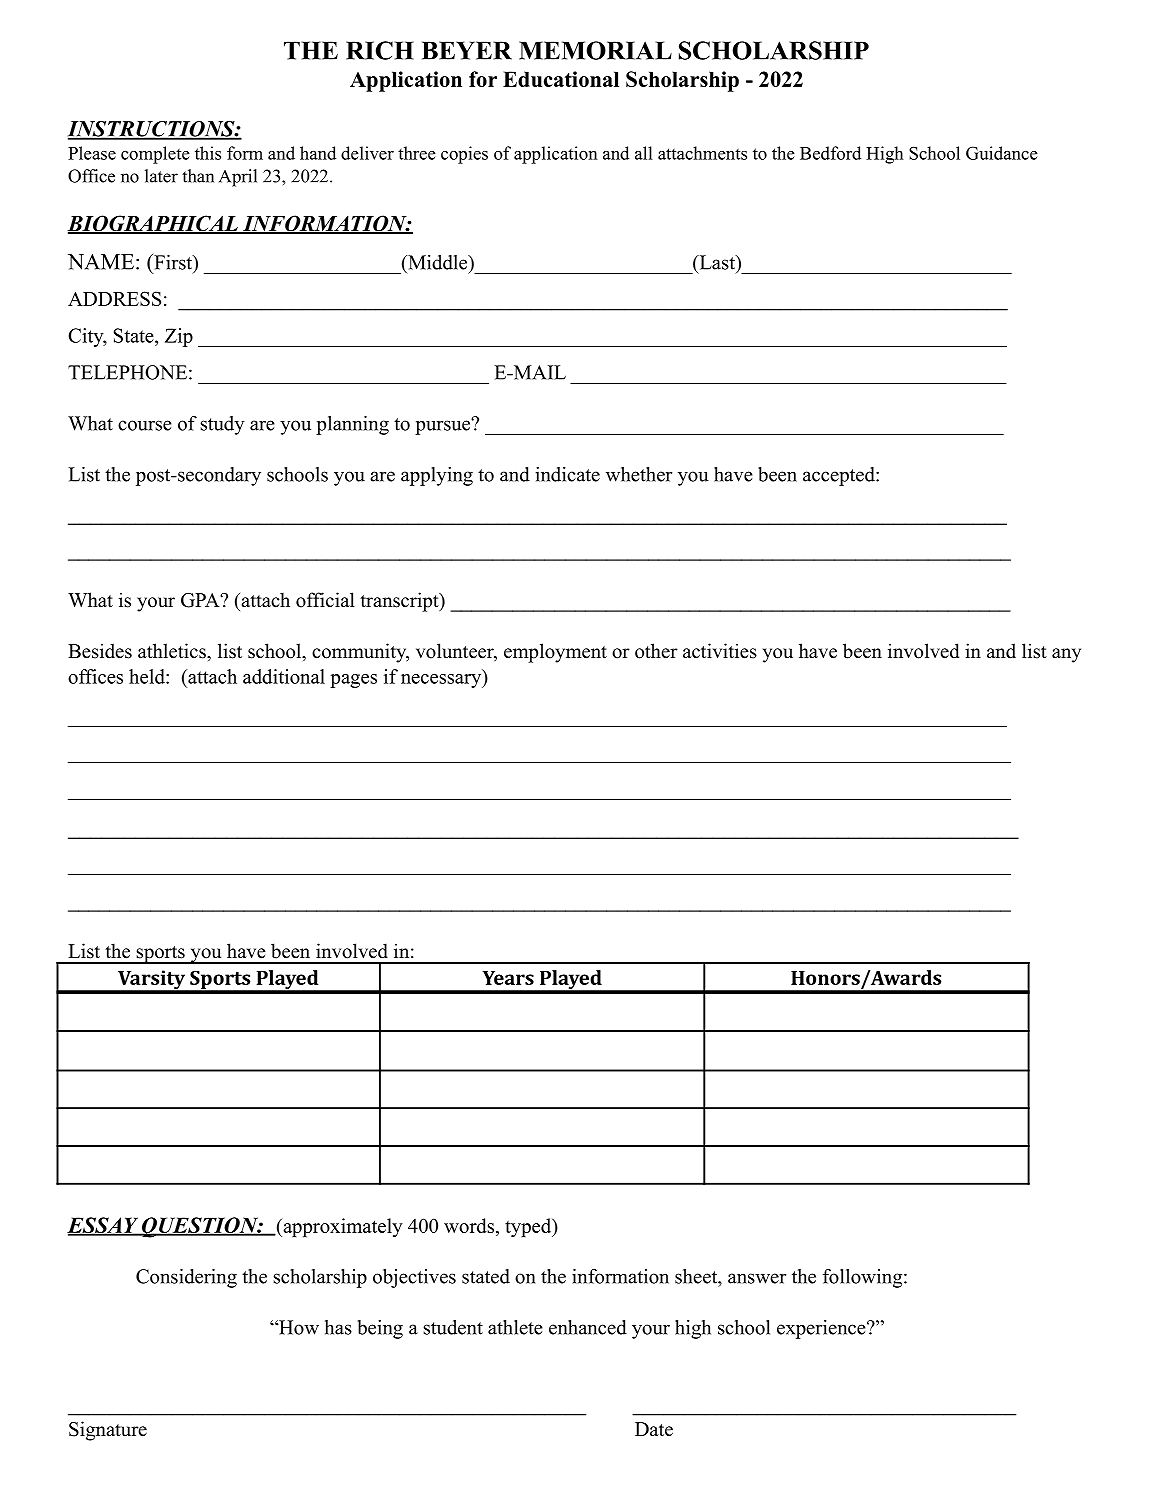  I want to click on Years, so click(508, 978).
